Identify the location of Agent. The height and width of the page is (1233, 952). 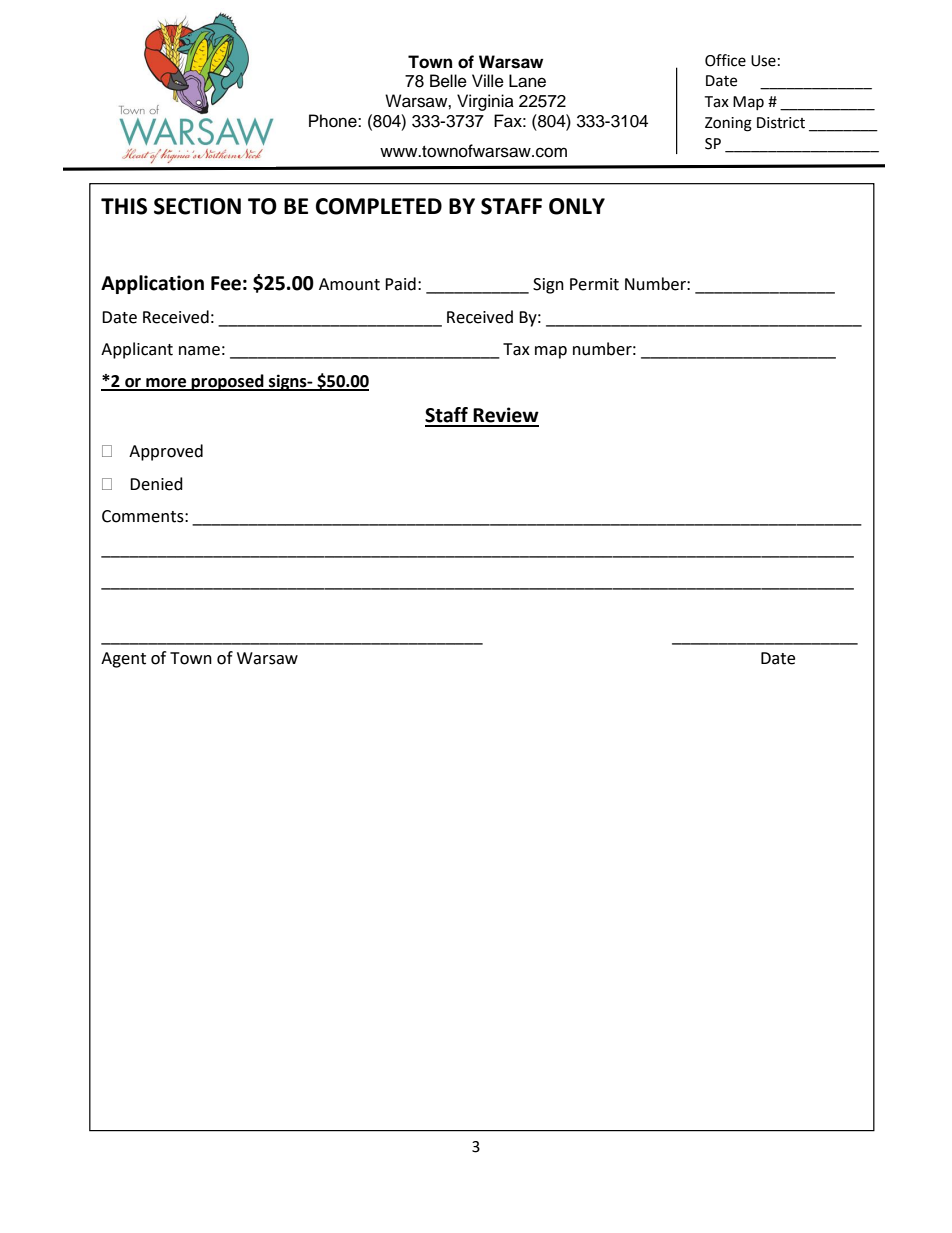
(123, 660).
